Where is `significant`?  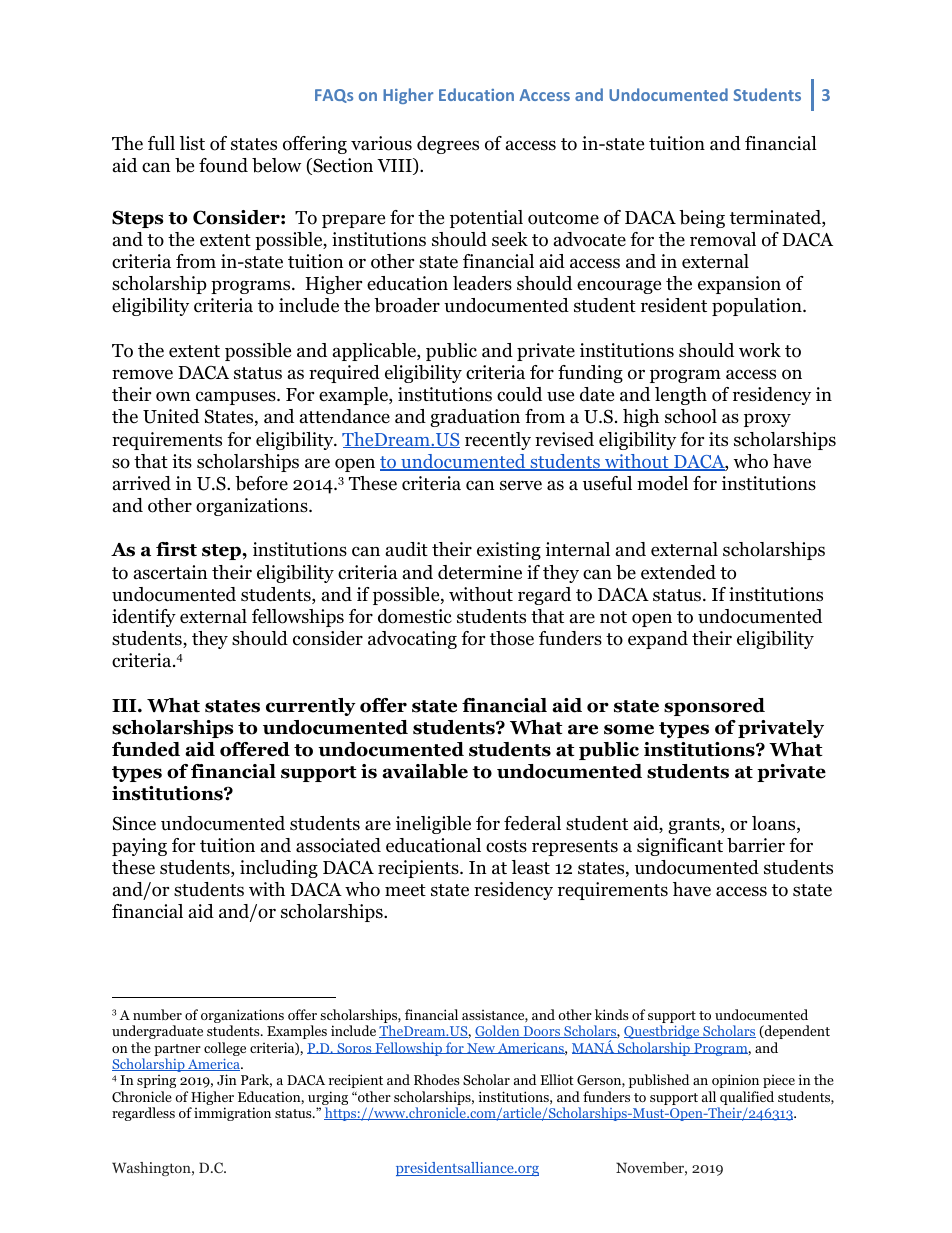
significant is located at coordinates (680, 847).
